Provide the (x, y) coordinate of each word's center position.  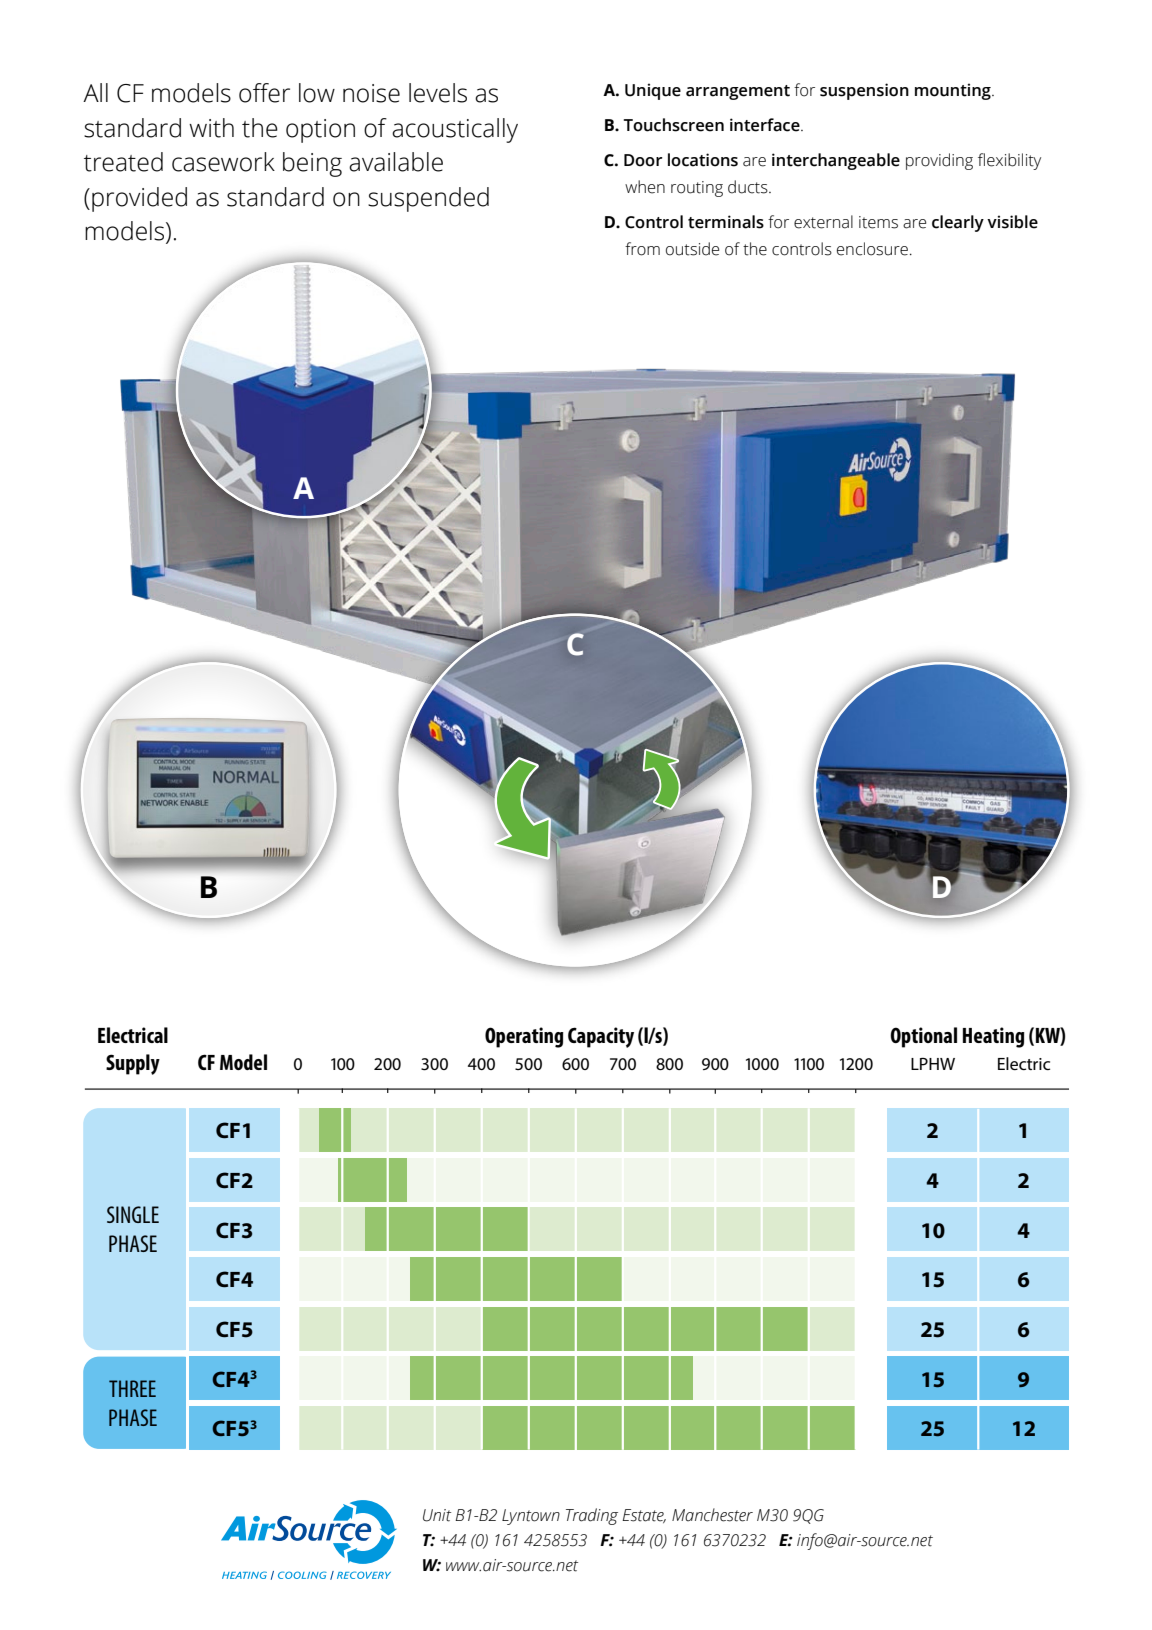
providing (939, 161)
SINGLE (133, 1214)
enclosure (872, 249)
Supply (133, 1064)
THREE (132, 1388)
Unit (437, 1515)
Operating (524, 1037)
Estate (644, 1516)
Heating (994, 1037)
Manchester (712, 1515)
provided (139, 199)
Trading (592, 1516)
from (642, 249)
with (211, 128)
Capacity (601, 1037)
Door (643, 160)
